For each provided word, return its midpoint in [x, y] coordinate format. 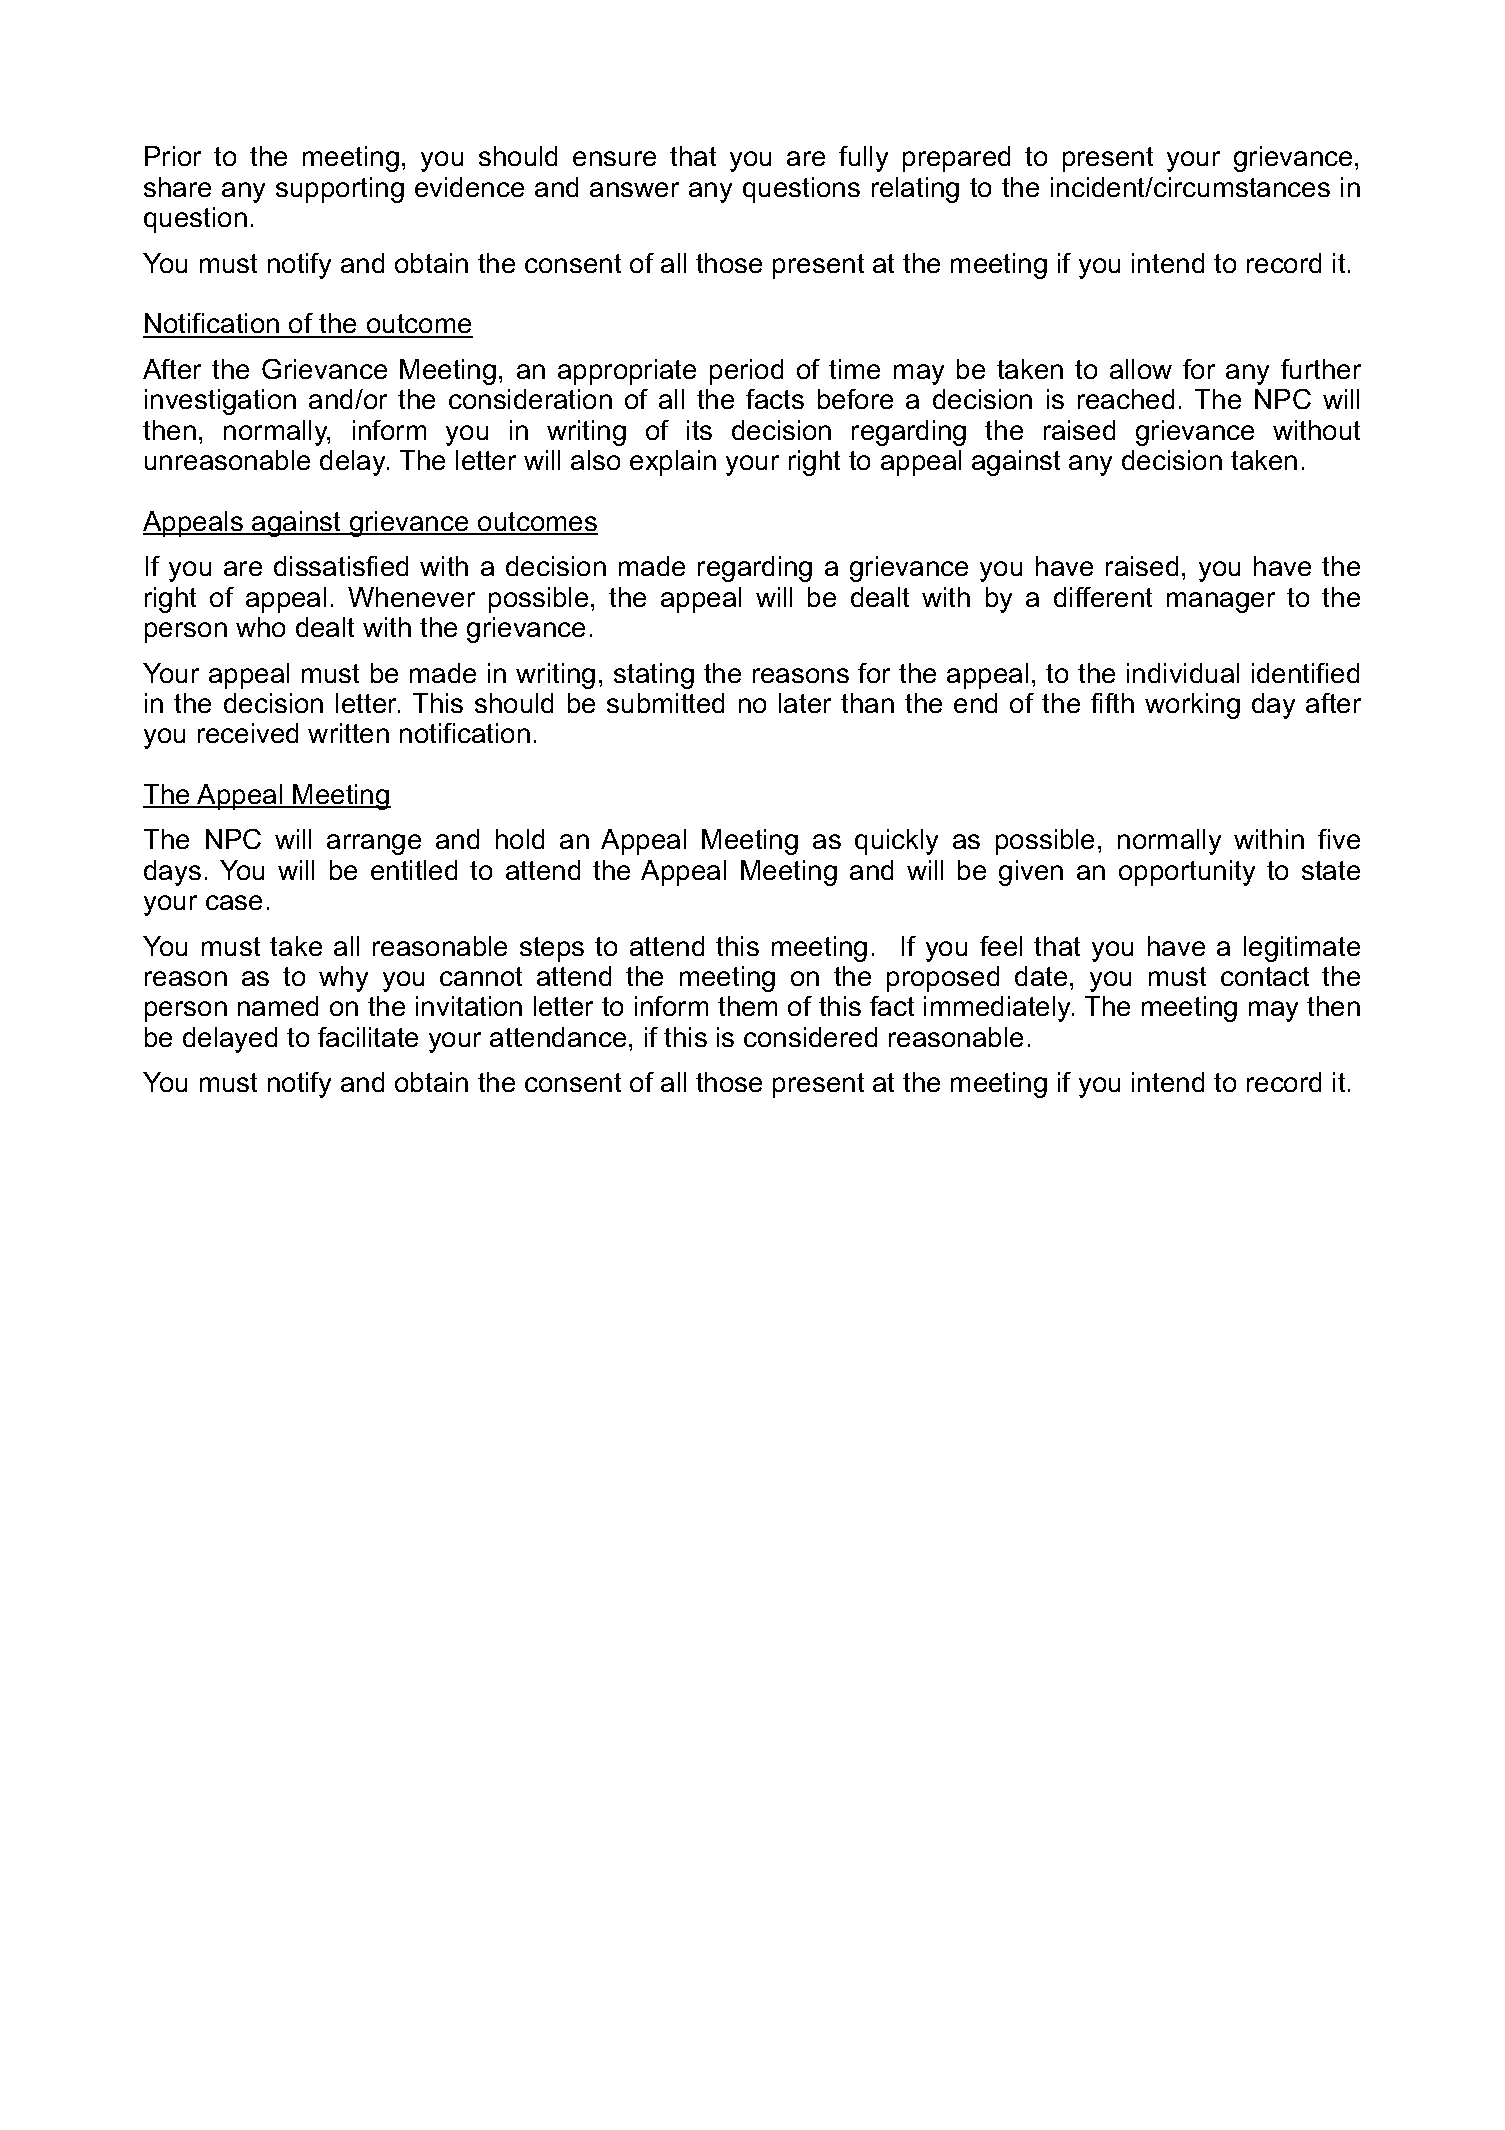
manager [1221, 602]
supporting [340, 190]
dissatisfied [341, 566]
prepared [956, 159]
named [278, 1006]
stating [654, 676]
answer [634, 189]
